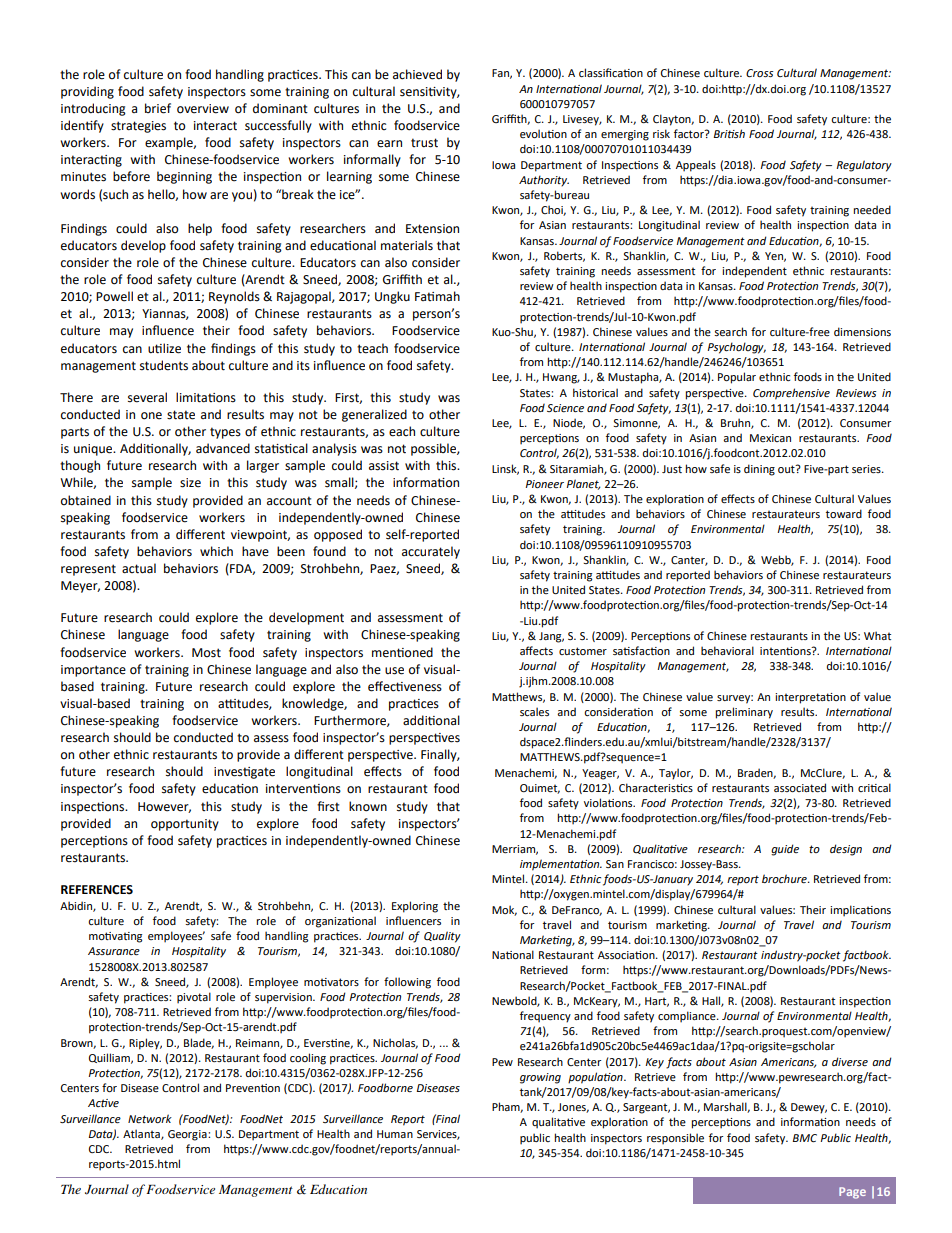 The width and height of the document is (952, 1233). Describe the element at coordinates (785, 850) in the document. I see `guide` at that location.
